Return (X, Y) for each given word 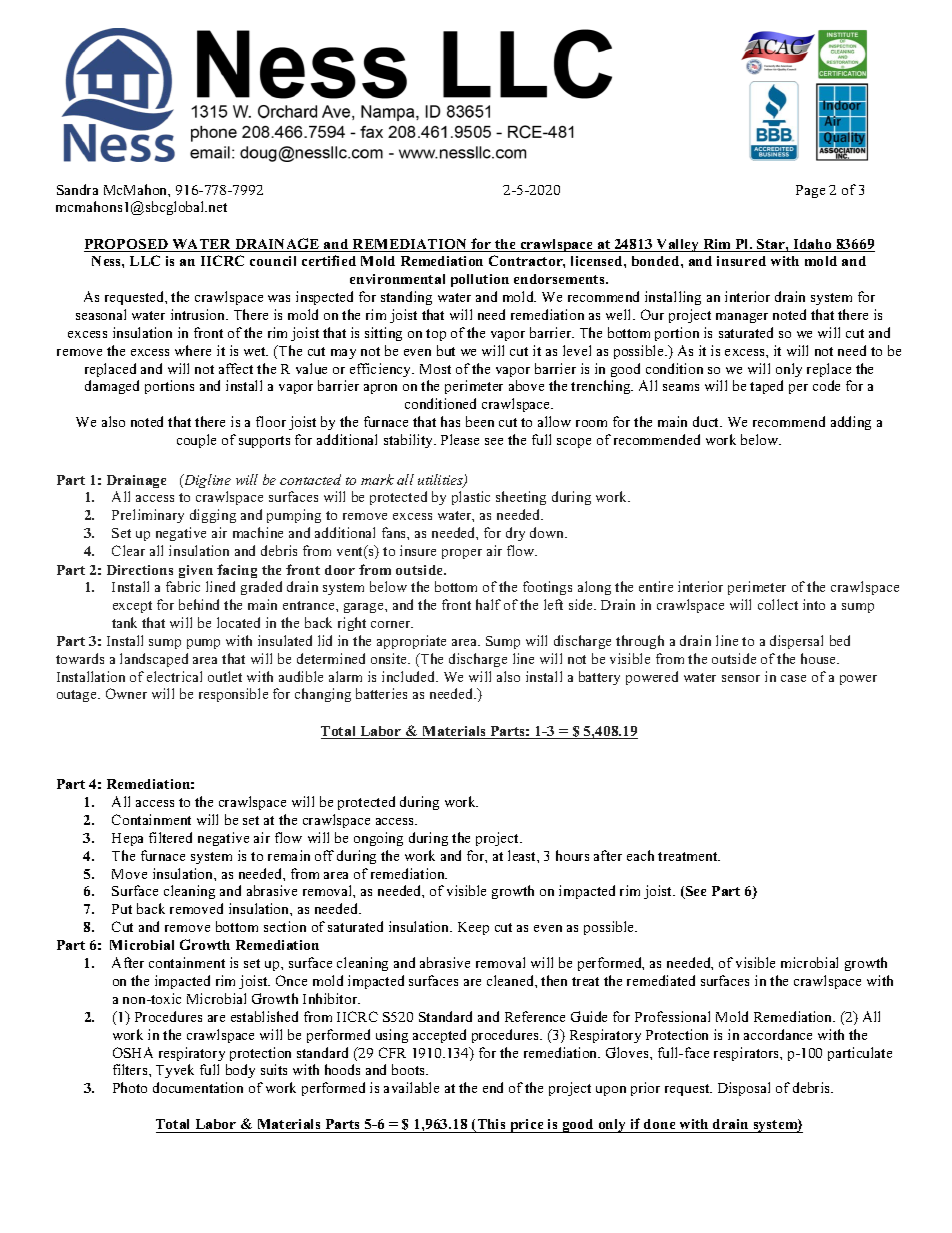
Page (810, 191)
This (491, 1126)
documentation (198, 1087)
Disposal (744, 1089)
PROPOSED (127, 245)
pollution (480, 280)
